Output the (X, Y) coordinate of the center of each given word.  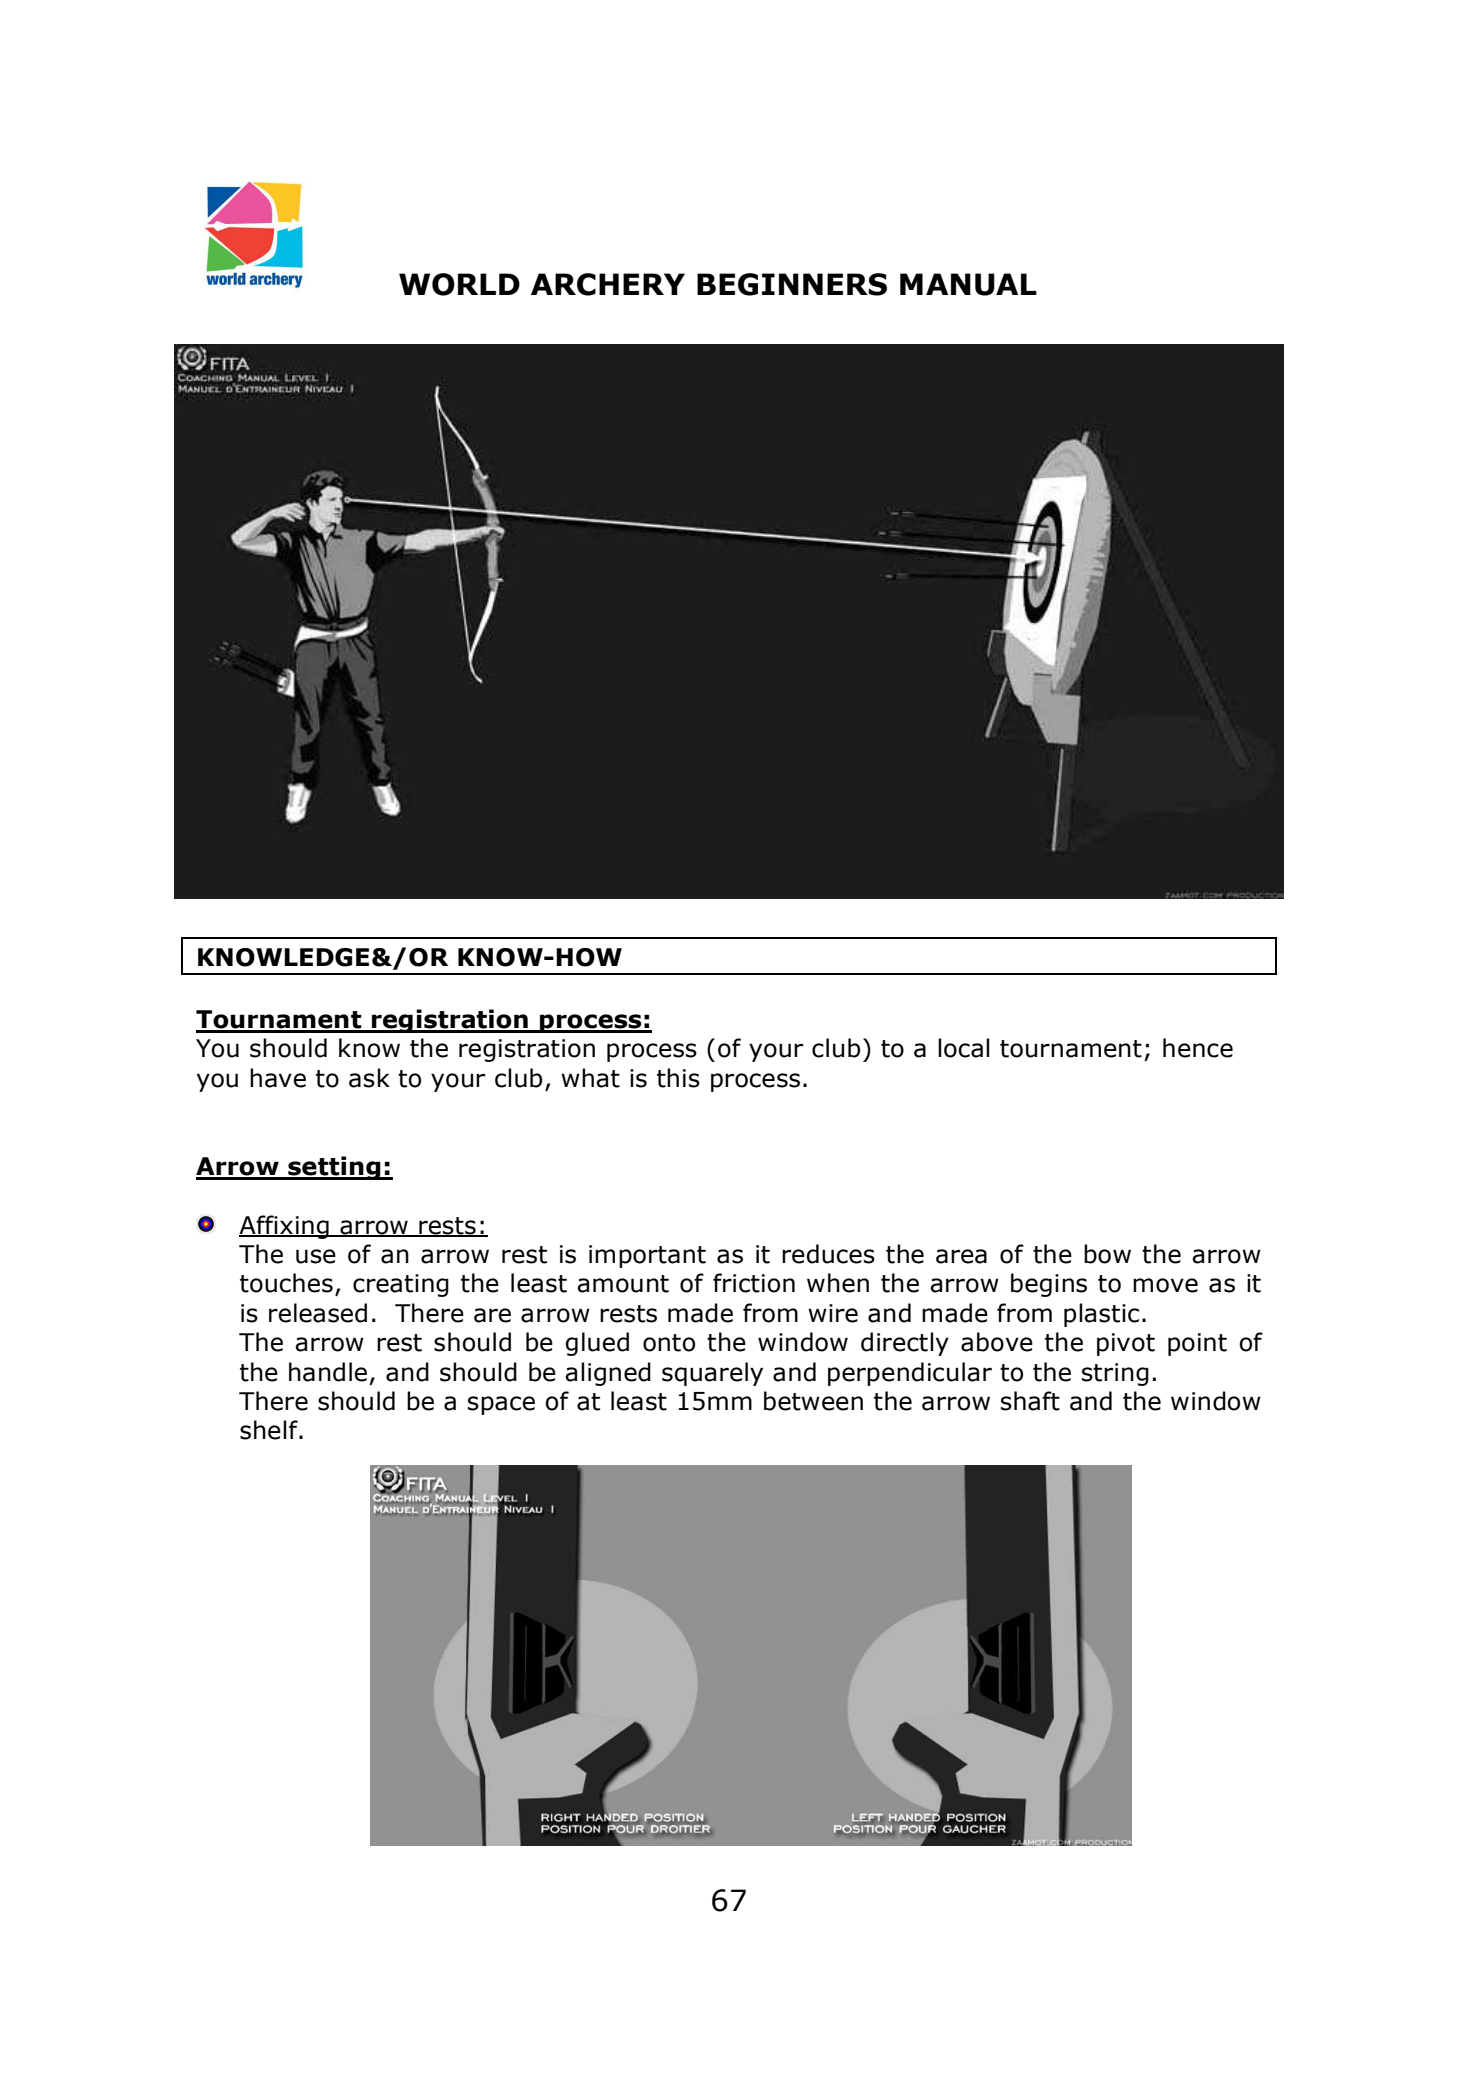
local (964, 1048)
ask (369, 1078)
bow (1107, 1254)
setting (334, 1168)
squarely (712, 1374)
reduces (828, 1254)
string (1115, 1374)
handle (328, 1372)
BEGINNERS (792, 284)
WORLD (459, 284)
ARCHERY (608, 284)
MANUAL (968, 284)
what (590, 1078)
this (678, 1078)
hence (1198, 1048)
